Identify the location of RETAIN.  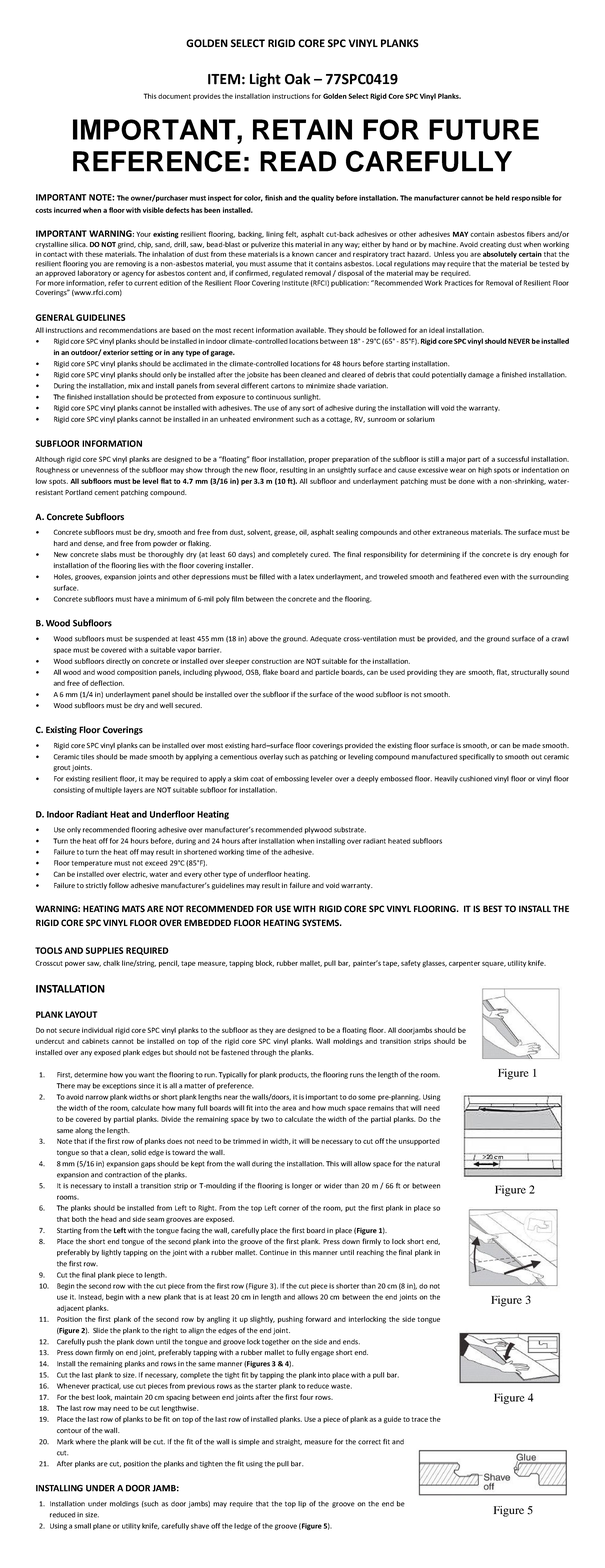
(302, 129).
